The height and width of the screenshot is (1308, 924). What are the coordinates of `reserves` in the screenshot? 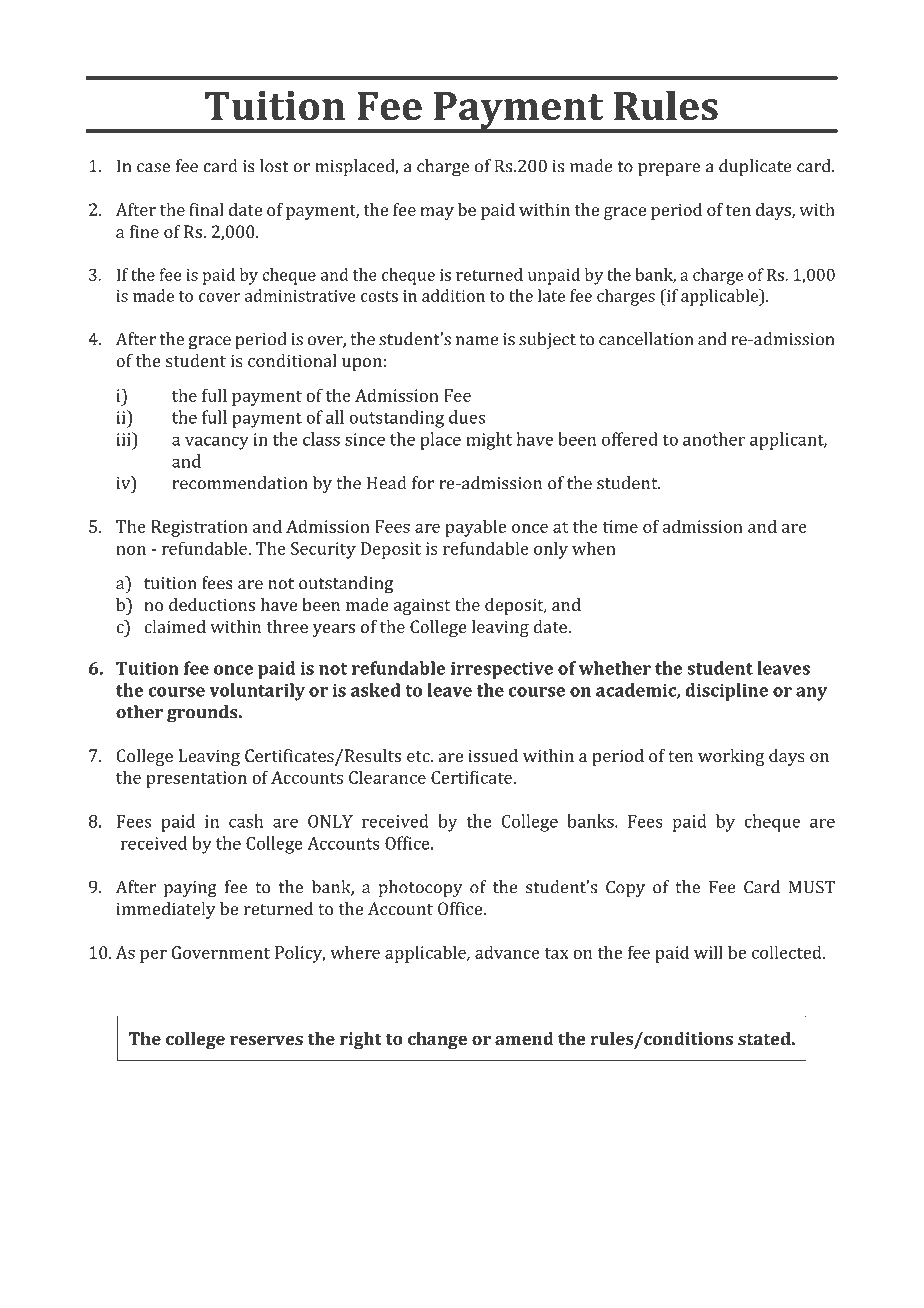 It's located at (266, 1040).
